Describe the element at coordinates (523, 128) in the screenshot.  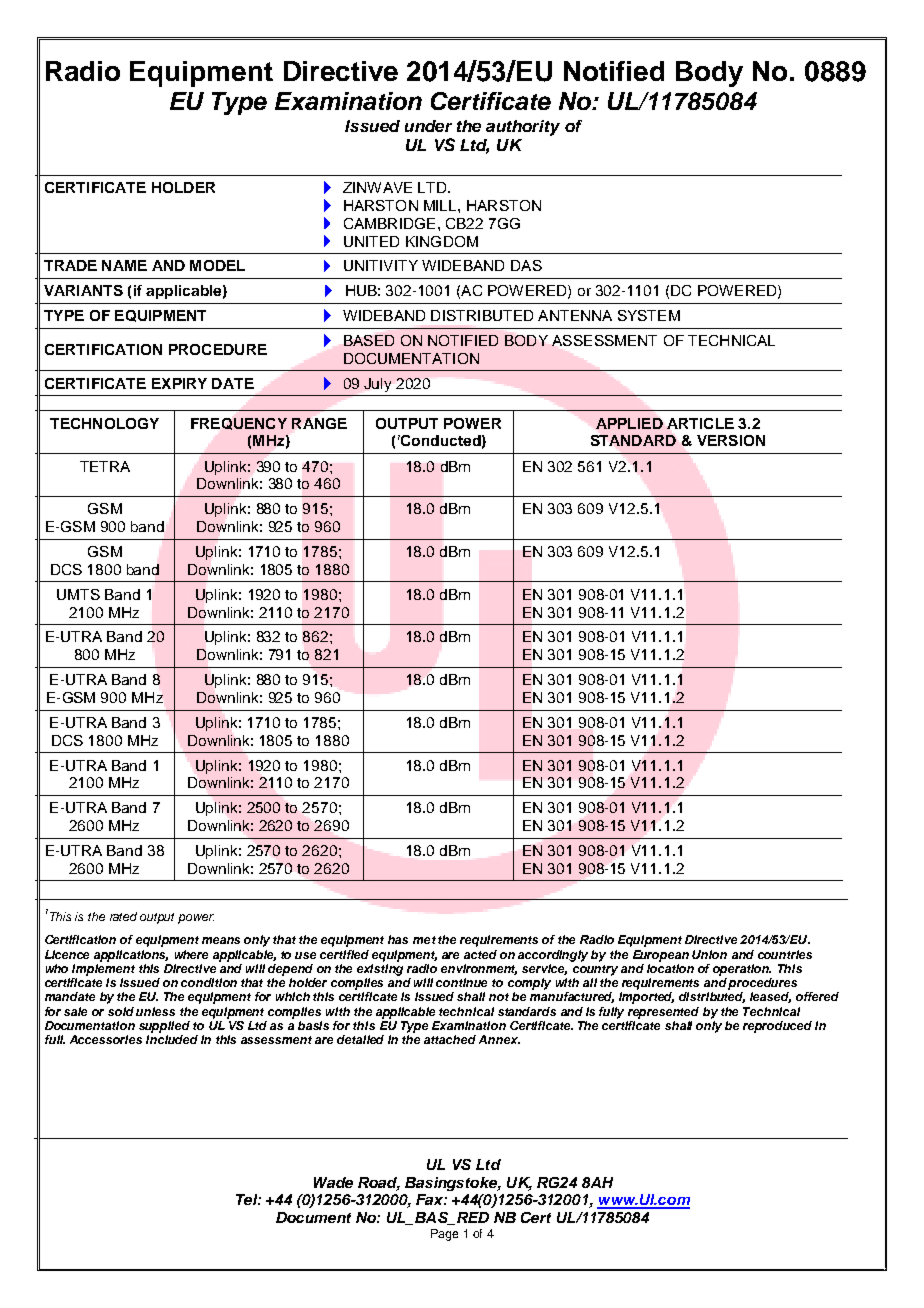
I see `authority` at that location.
